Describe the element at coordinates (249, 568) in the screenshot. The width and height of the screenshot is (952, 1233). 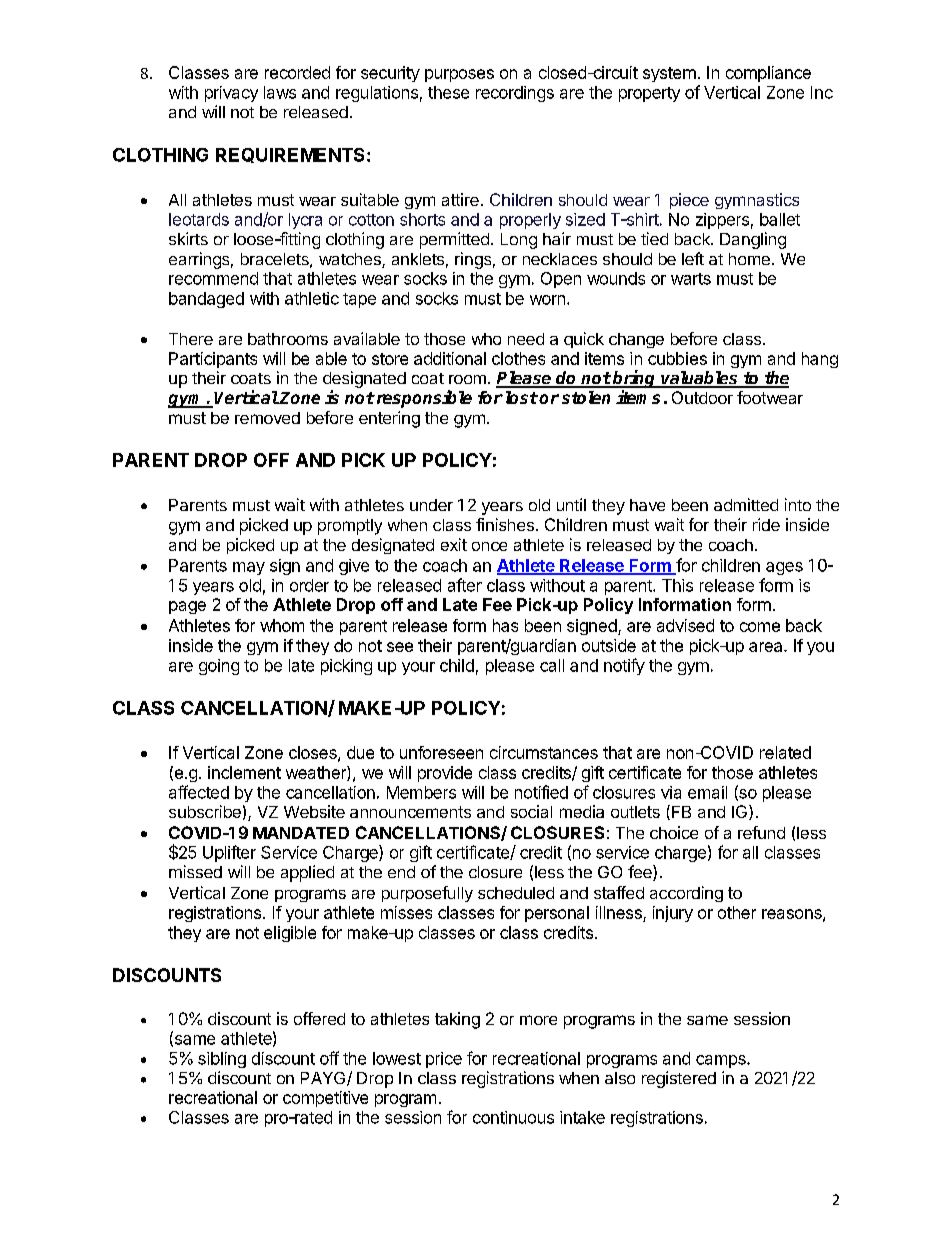
I see `may` at that location.
